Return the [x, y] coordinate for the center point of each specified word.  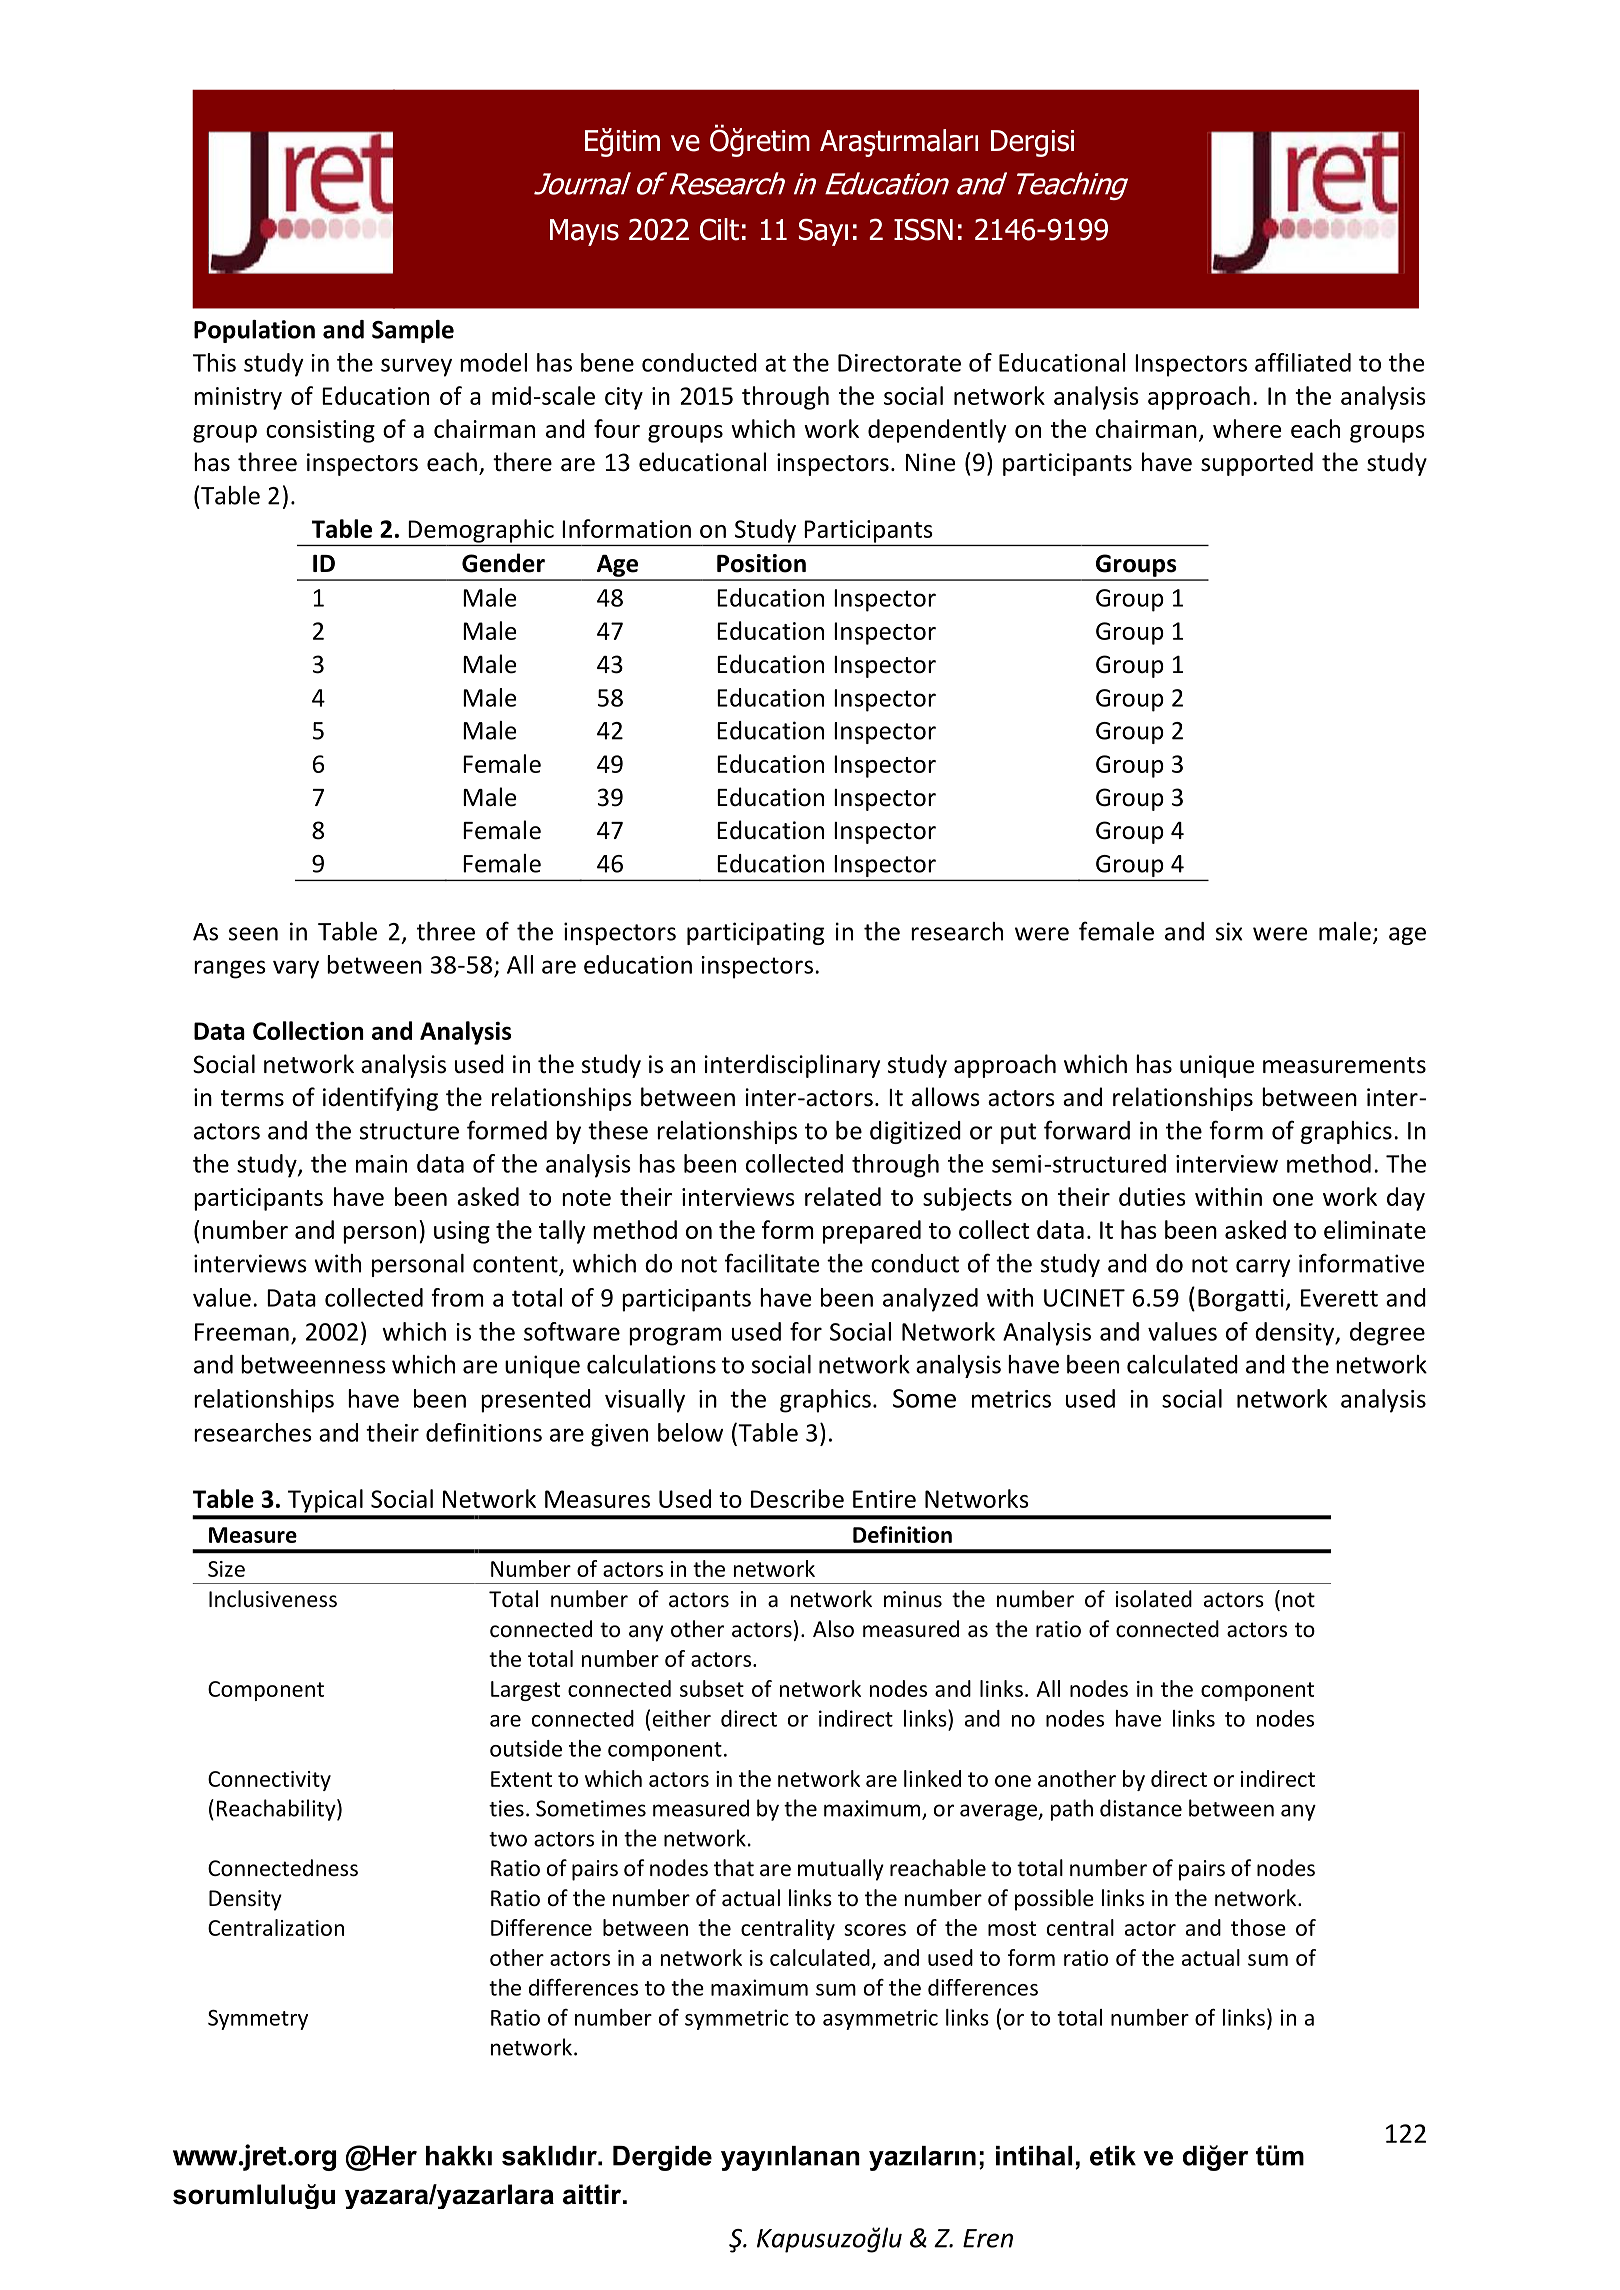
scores [875, 1930]
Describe [797, 1498]
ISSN [923, 229]
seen [253, 934]
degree [1387, 1334]
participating [755, 933]
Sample [413, 331]
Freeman [242, 1332]
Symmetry [258, 2020]
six [1229, 931]
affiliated [1303, 362]
